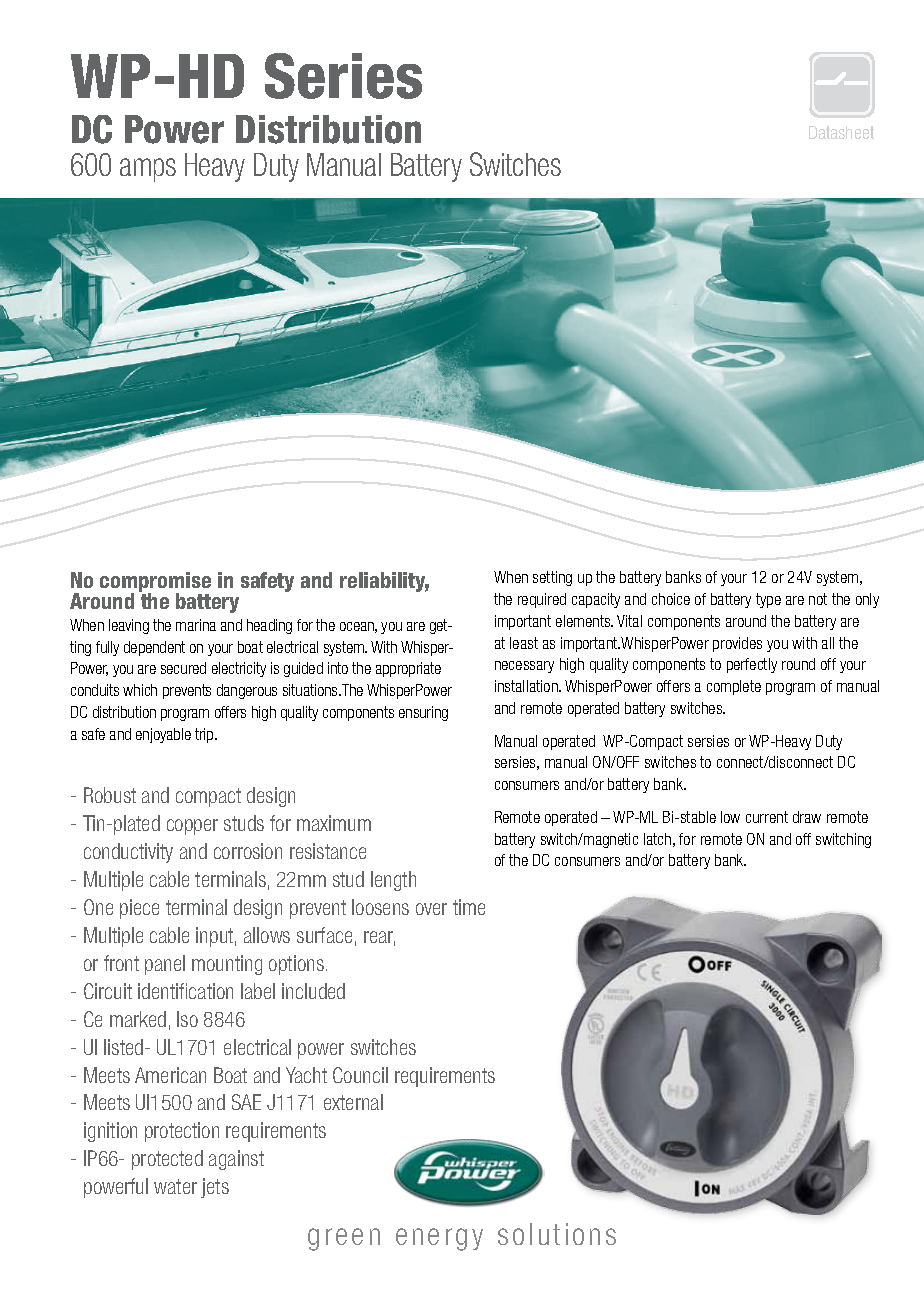  What do you see at coordinates (196, 625) in the document?
I see `marina` at bounding box center [196, 625].
